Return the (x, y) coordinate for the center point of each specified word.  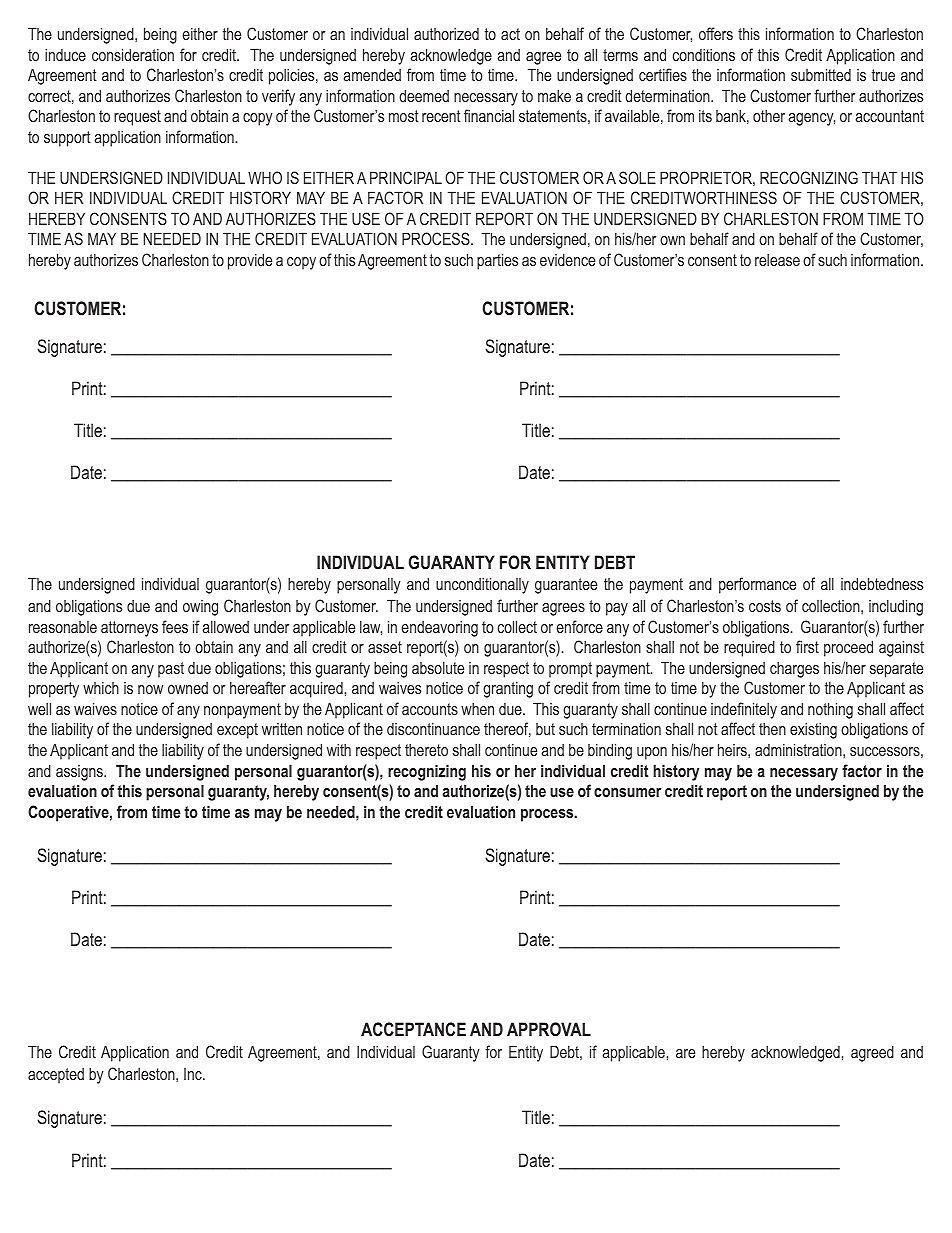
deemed (424, 95)
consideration (133, 54)
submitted (821, 74)
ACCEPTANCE (413, 1029)
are (685, 1053)
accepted (56, 1076)
